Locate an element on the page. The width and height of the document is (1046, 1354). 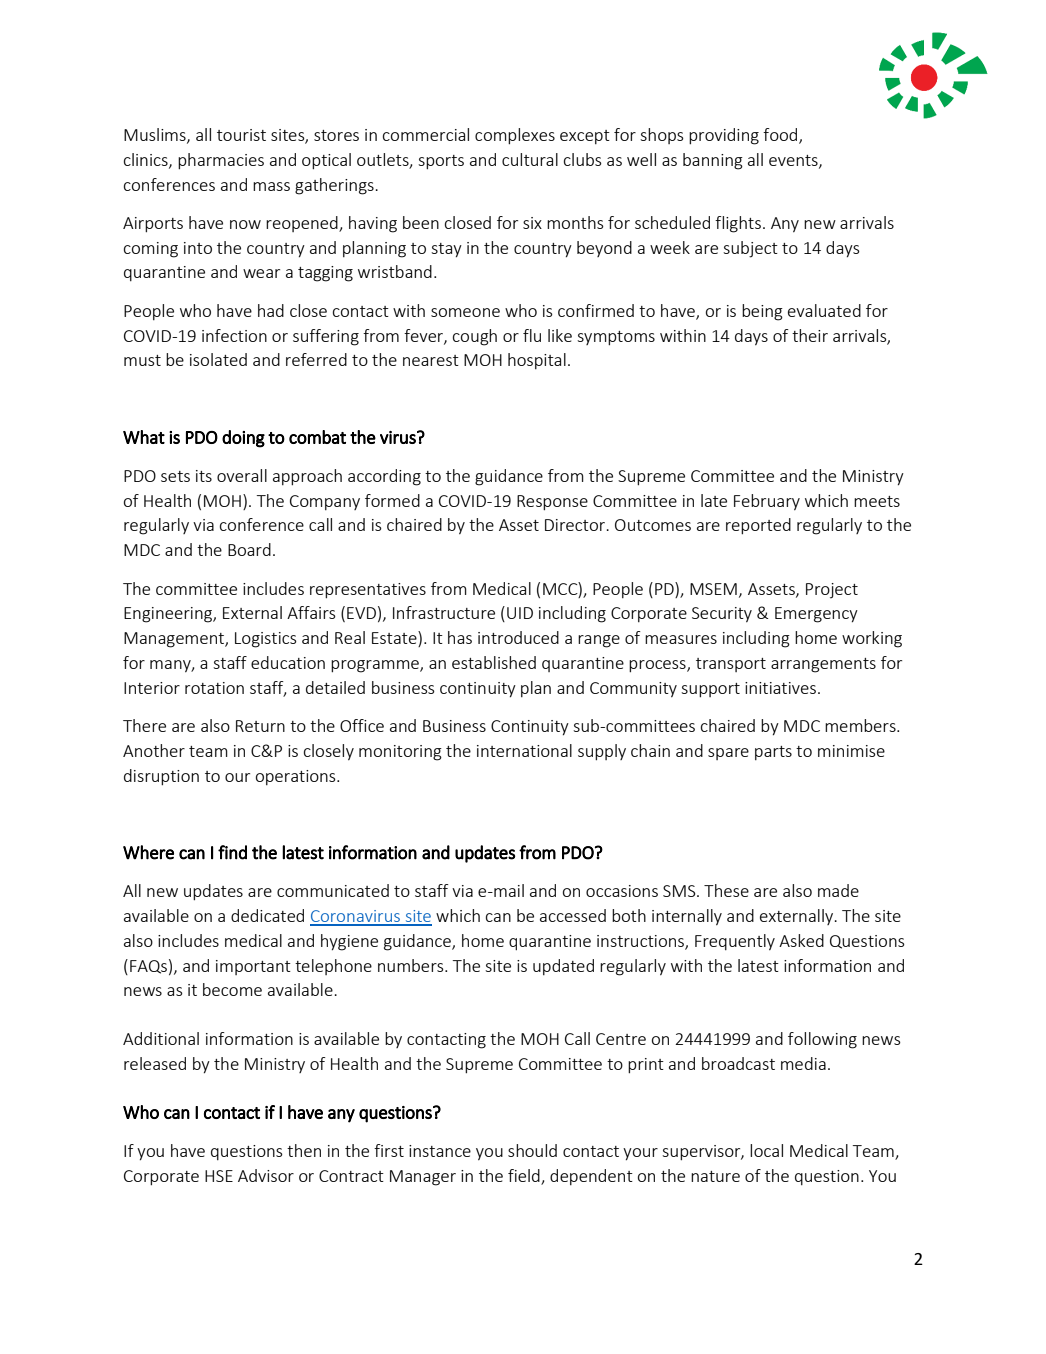
dedicated is located at coordinates (267, 915).
